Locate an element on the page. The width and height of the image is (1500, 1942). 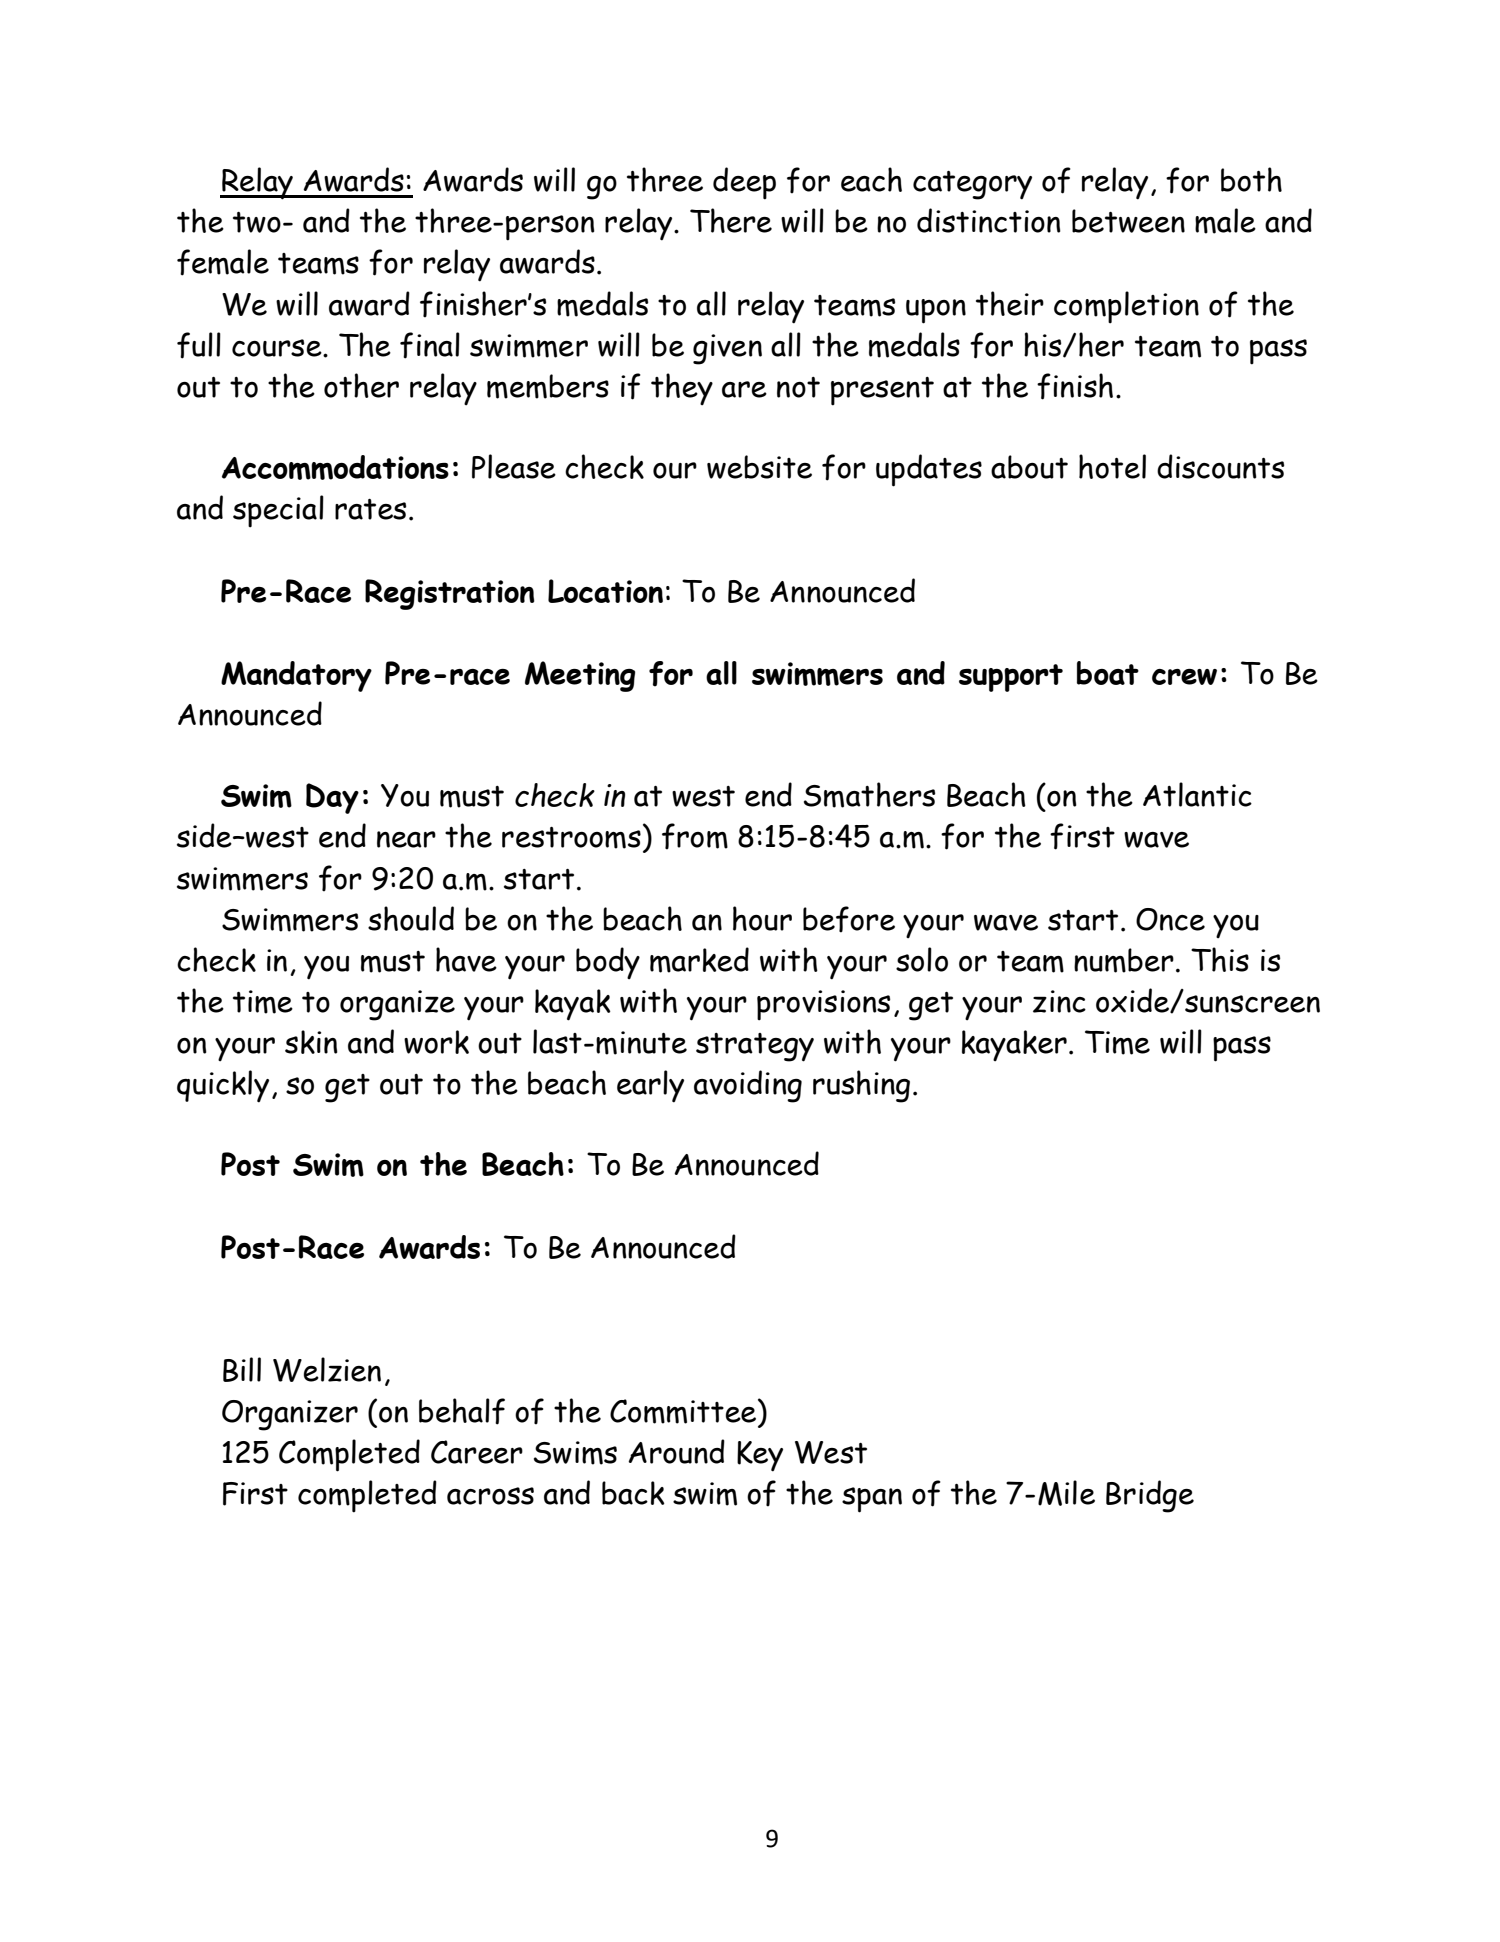
Career is located at coordinates (477, 1452).
